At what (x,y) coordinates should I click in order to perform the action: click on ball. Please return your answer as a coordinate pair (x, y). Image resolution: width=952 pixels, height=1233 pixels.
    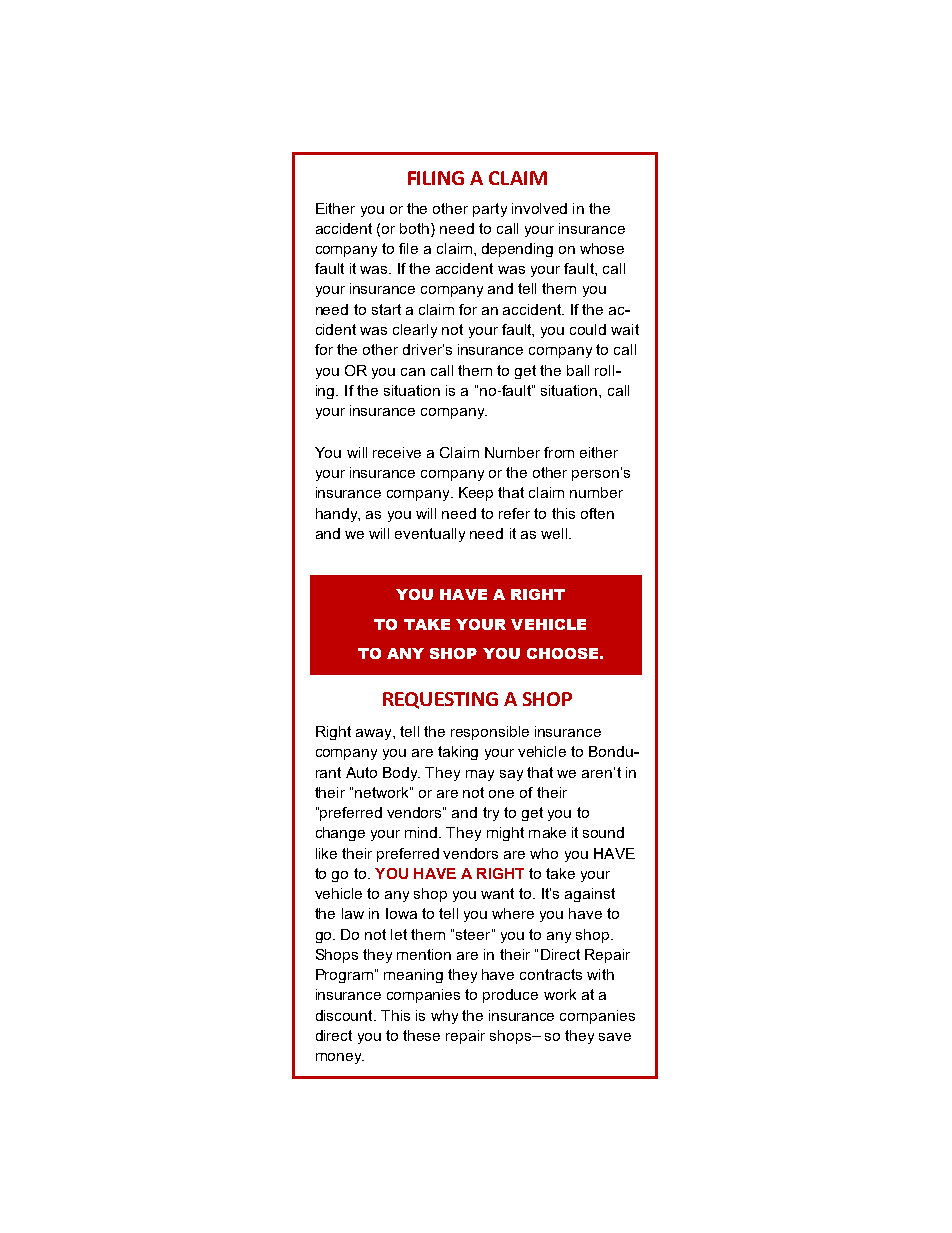
    Looking at the image, I should click on (578, 370).
